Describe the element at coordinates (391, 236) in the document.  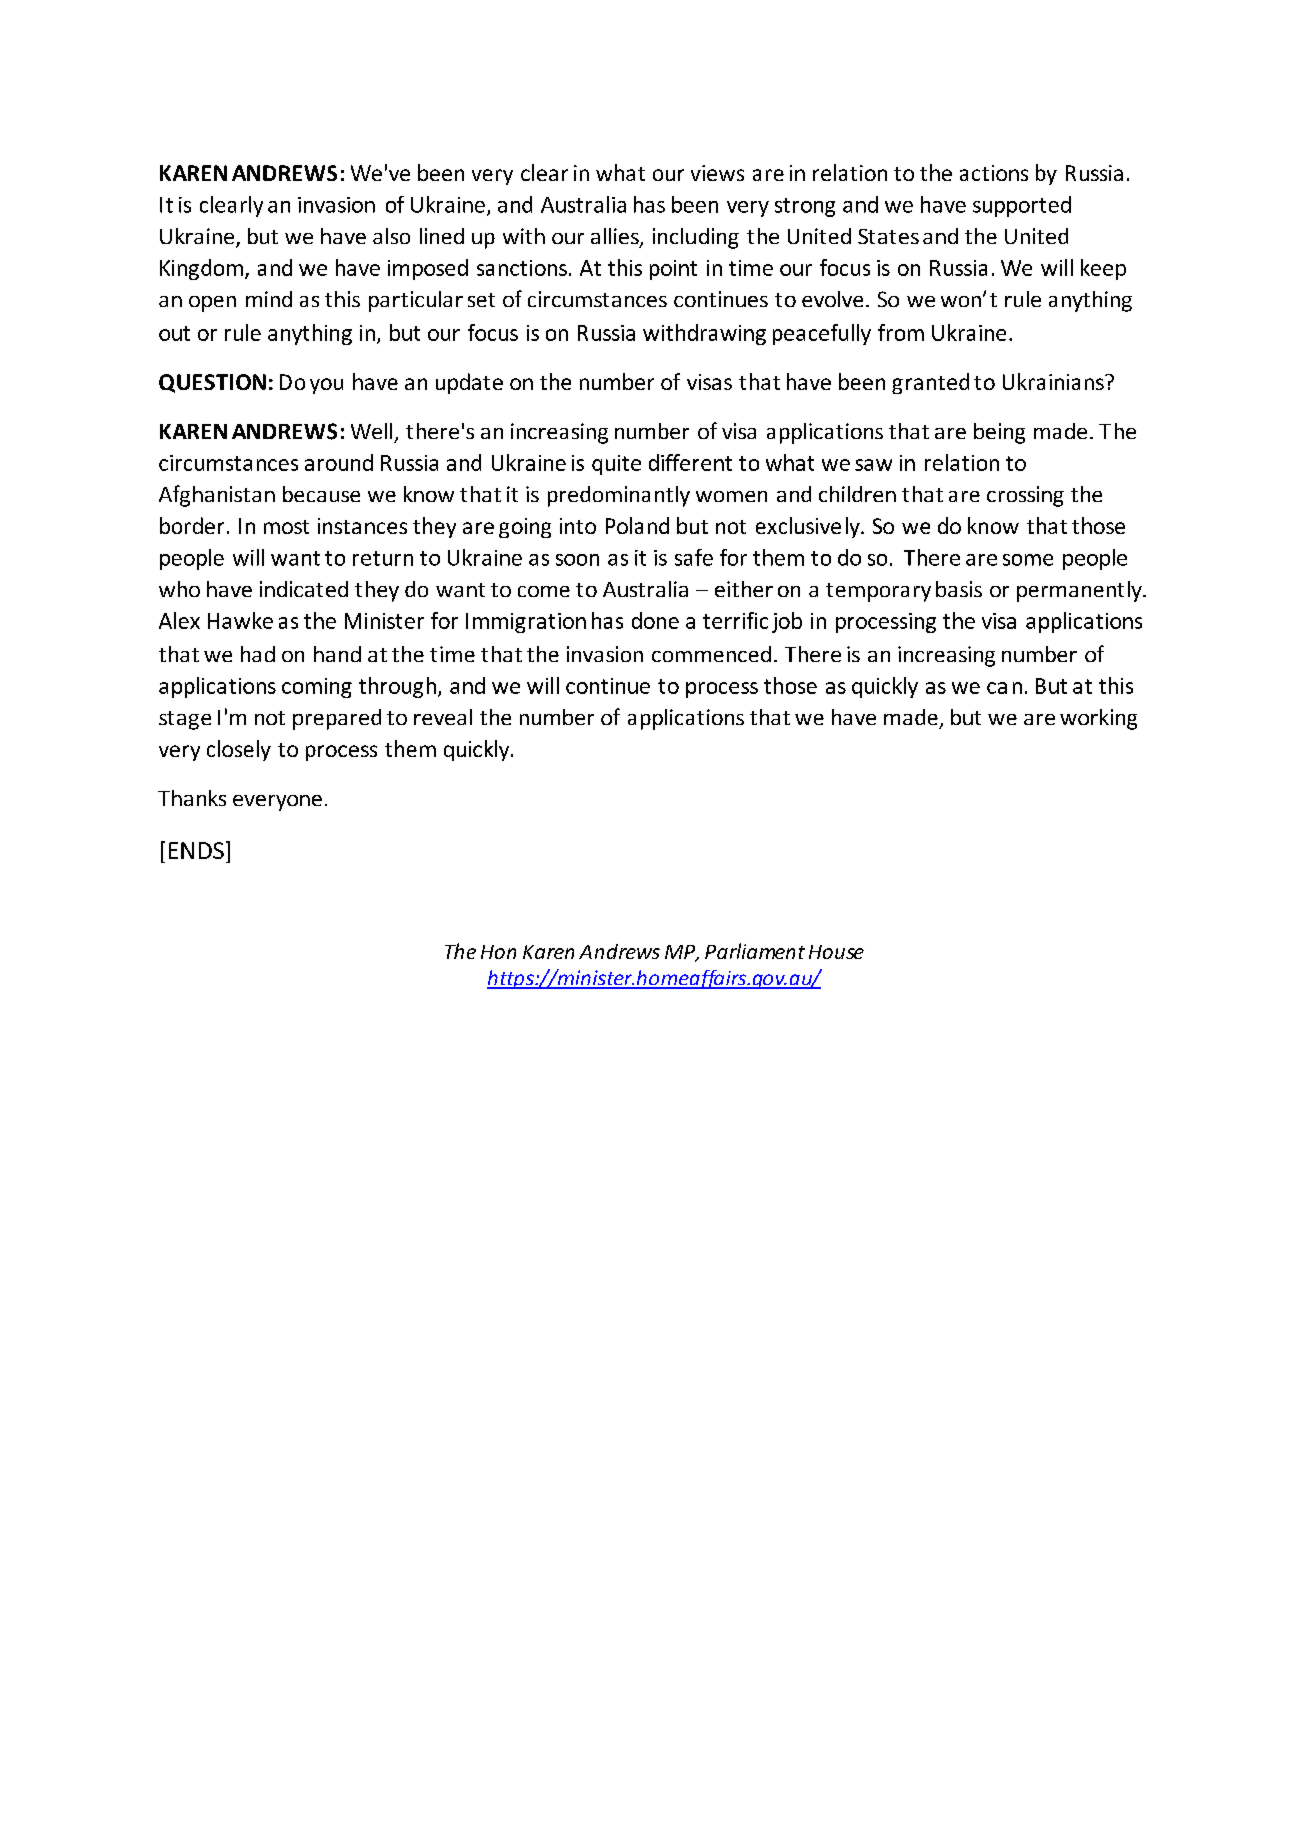
I see `also` at that location.
